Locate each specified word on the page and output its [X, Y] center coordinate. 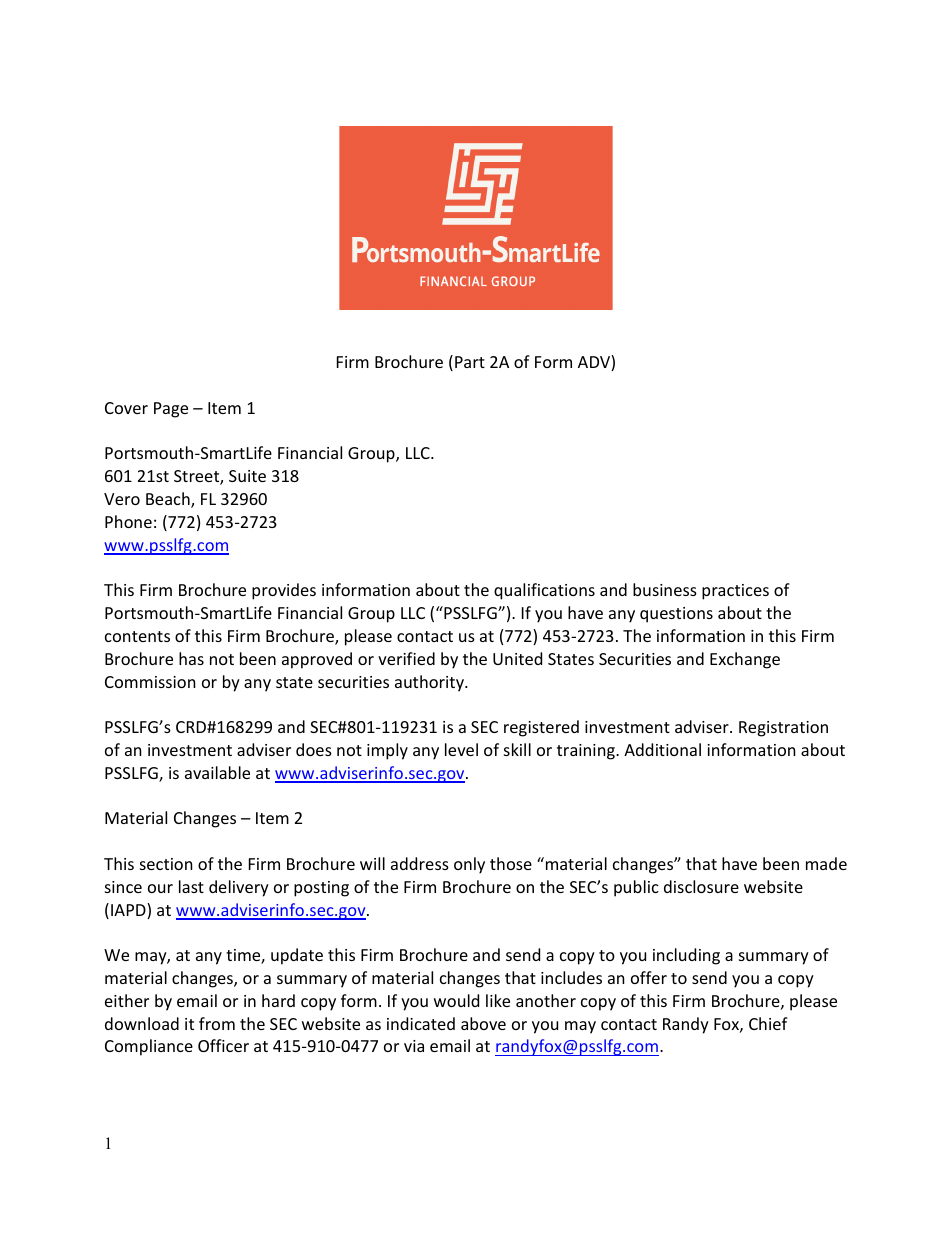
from [217, 1023]
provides [284, 591]
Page [171, 410]
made [826, 863]
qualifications [544, 591]
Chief [768, 1023]
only [469, 865]
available [217, 772]
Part [470, 362]
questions [676, 615]
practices [735, 592]
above [483, 1023]
